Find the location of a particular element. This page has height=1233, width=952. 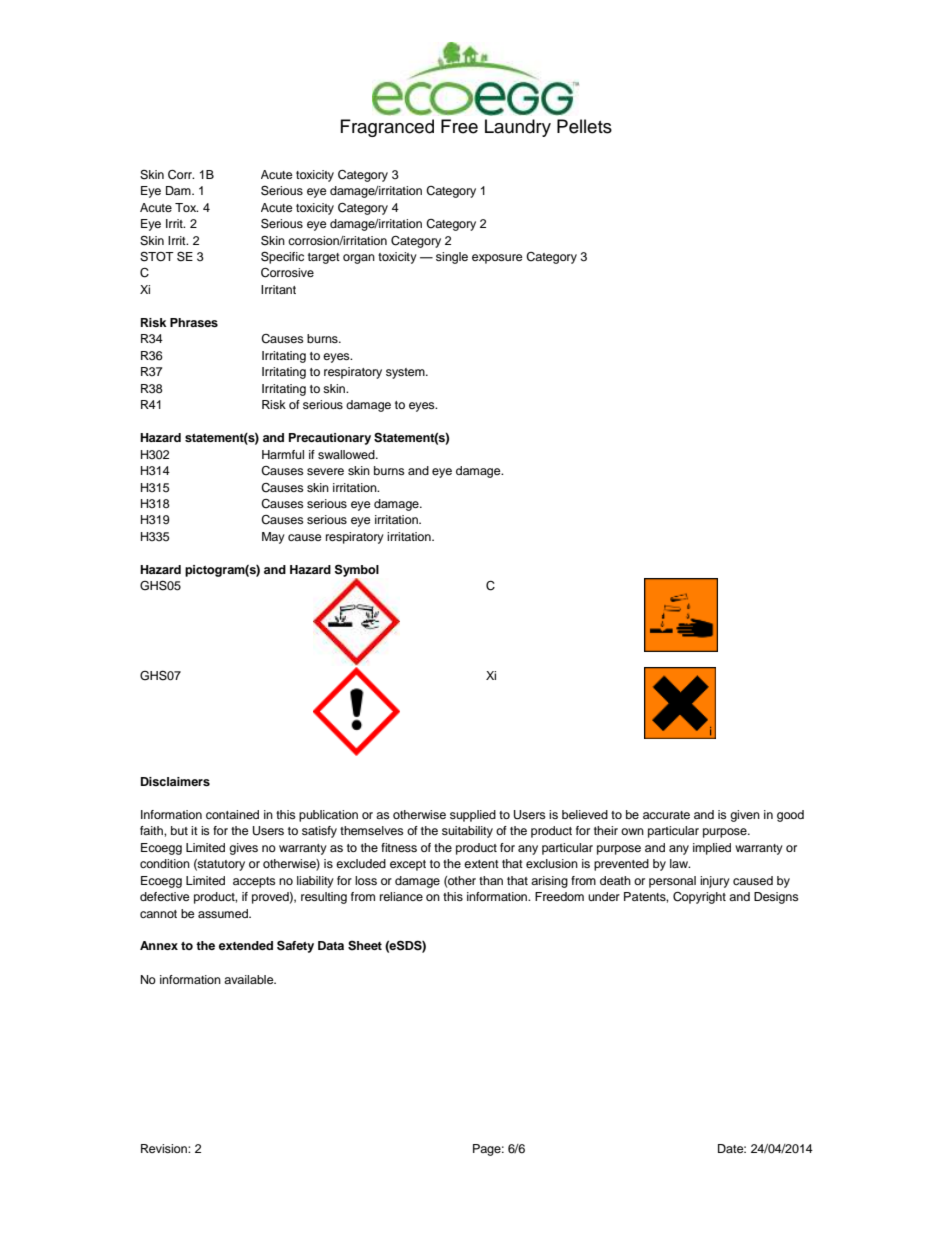

Symbol is located at coordinates (357, 571).
